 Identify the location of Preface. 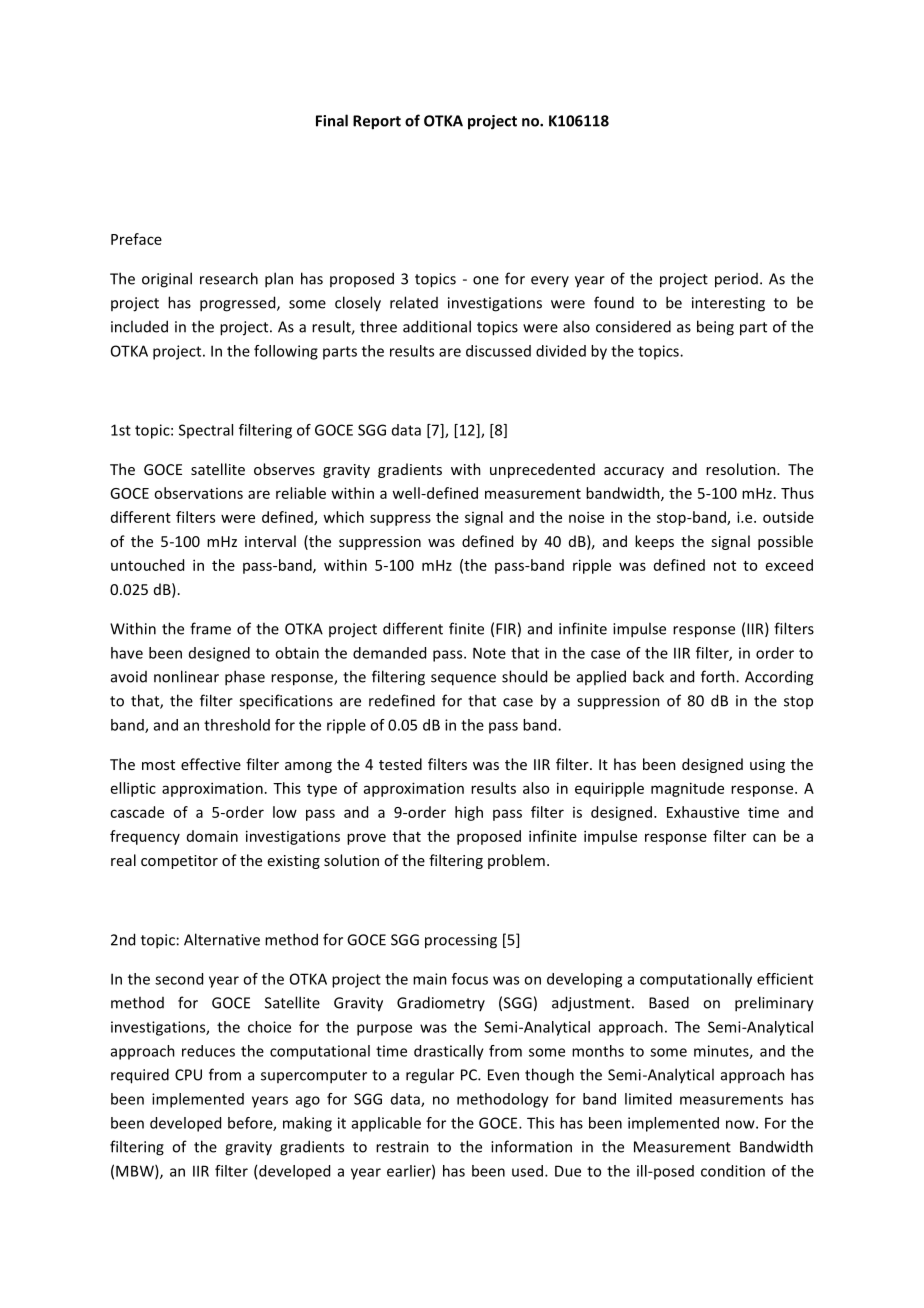
(136, 239).
